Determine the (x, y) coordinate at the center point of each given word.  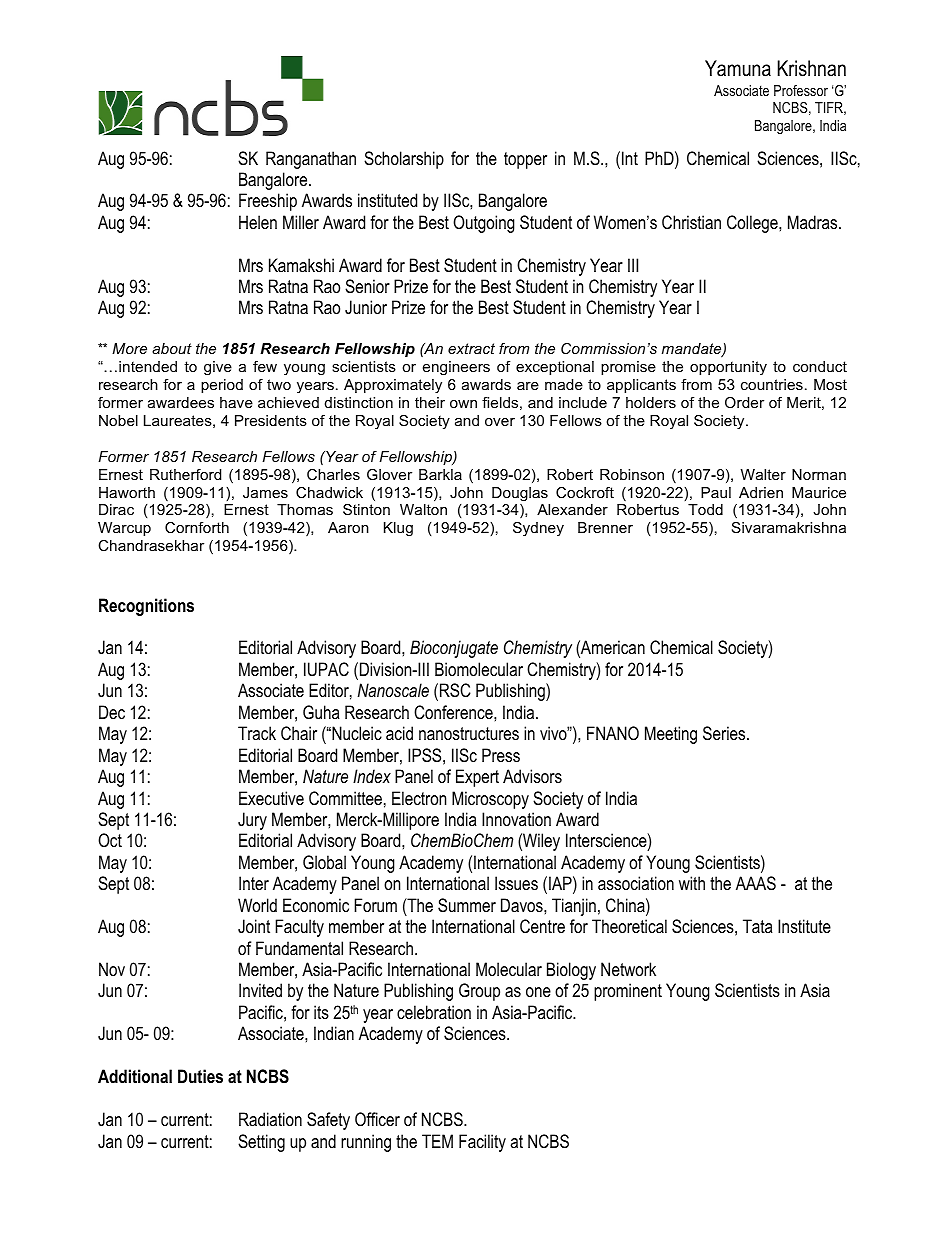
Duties (200, 1076)
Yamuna (738, 68)
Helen (258, 222)
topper (525, 160)
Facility (482, 1143)
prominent (628, 992)
